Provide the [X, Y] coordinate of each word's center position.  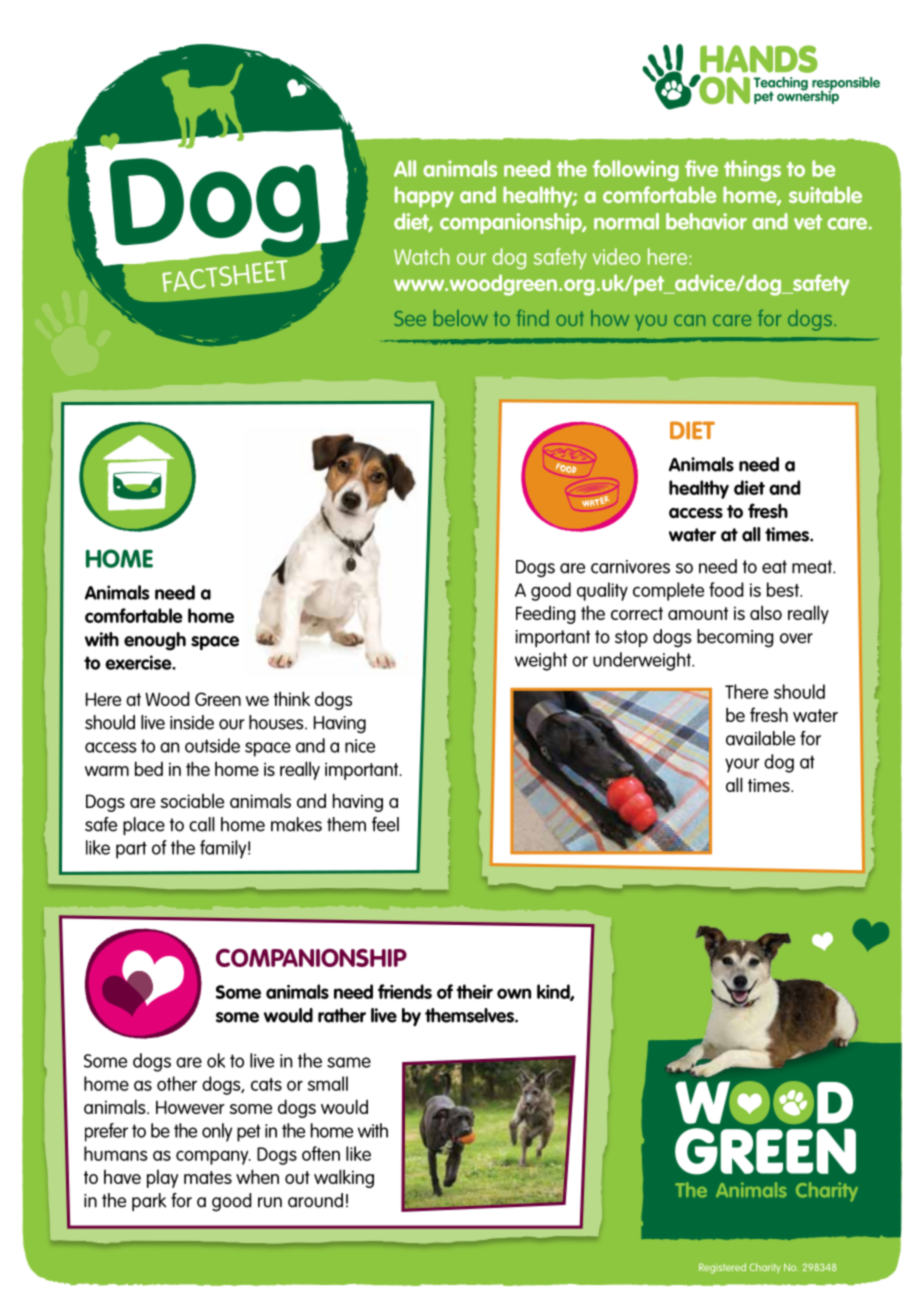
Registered [722, 1268]
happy [424, 197]
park [149, 1202]
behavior [706, 221]
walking [344, 1178]
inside [192, 722]
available [760, 738]
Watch [422, 256]
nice [360, 746]
